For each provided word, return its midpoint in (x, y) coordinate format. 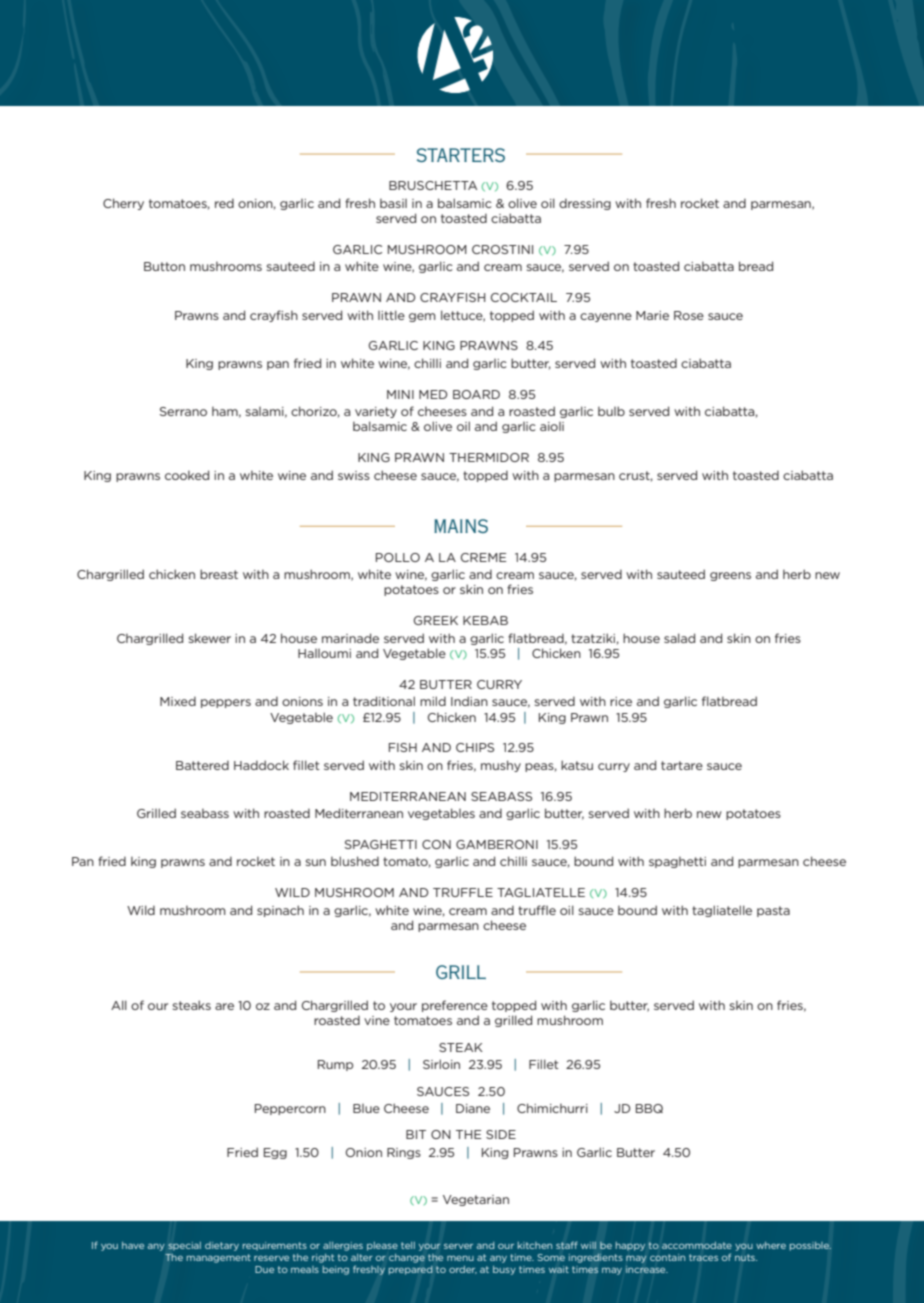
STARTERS (461, 155)
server (458, 1246)
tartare (682, 765)
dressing (585, 204)
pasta (773, 911)
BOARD (476, 394)
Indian (469, 701)
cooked (187, 475)
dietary (222, 1246)
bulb (611, 411)
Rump (335, 1065)
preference (455, 1006)
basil (393, 203)
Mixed (178, 701)
